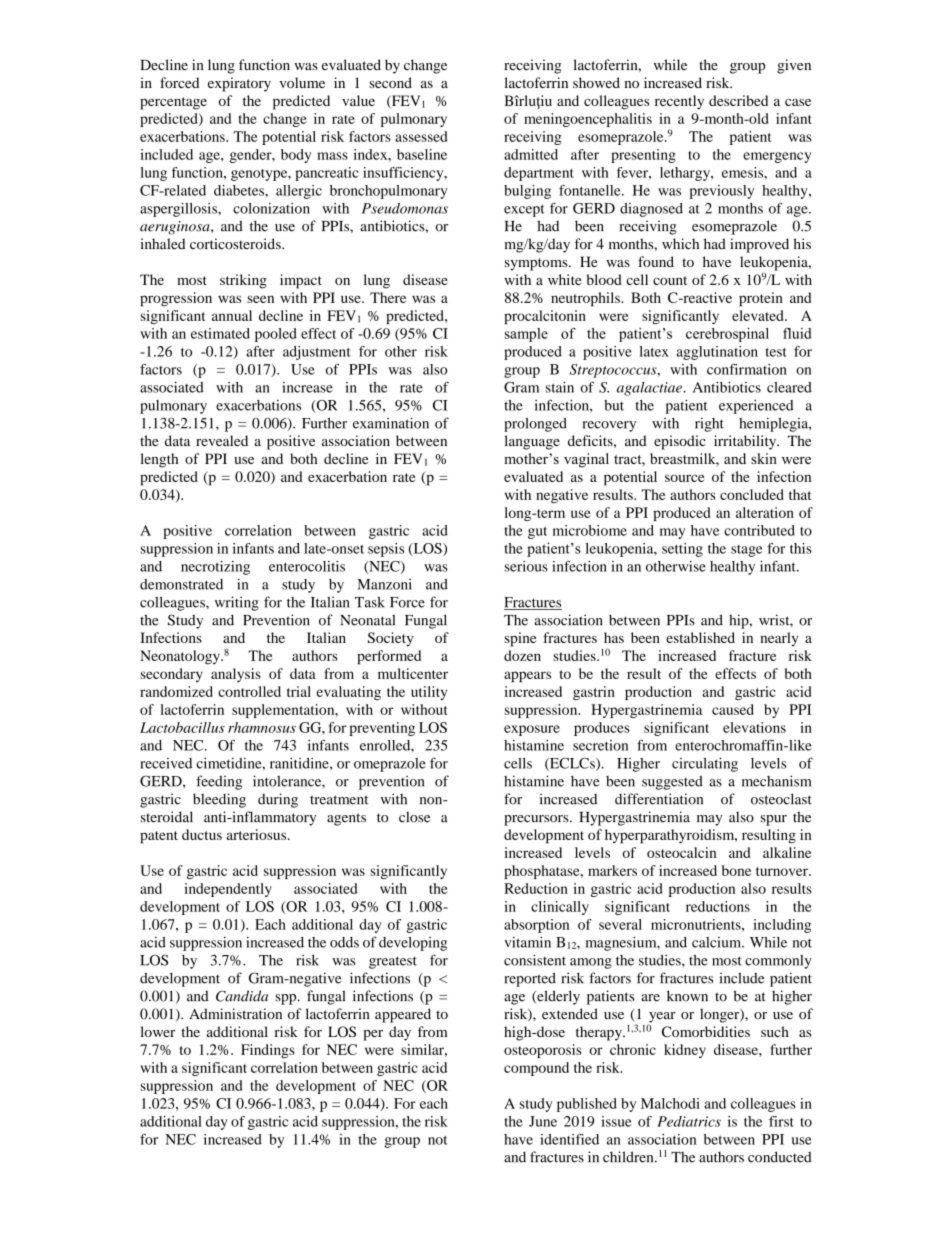  I want to click on described, so click(738, 100).
